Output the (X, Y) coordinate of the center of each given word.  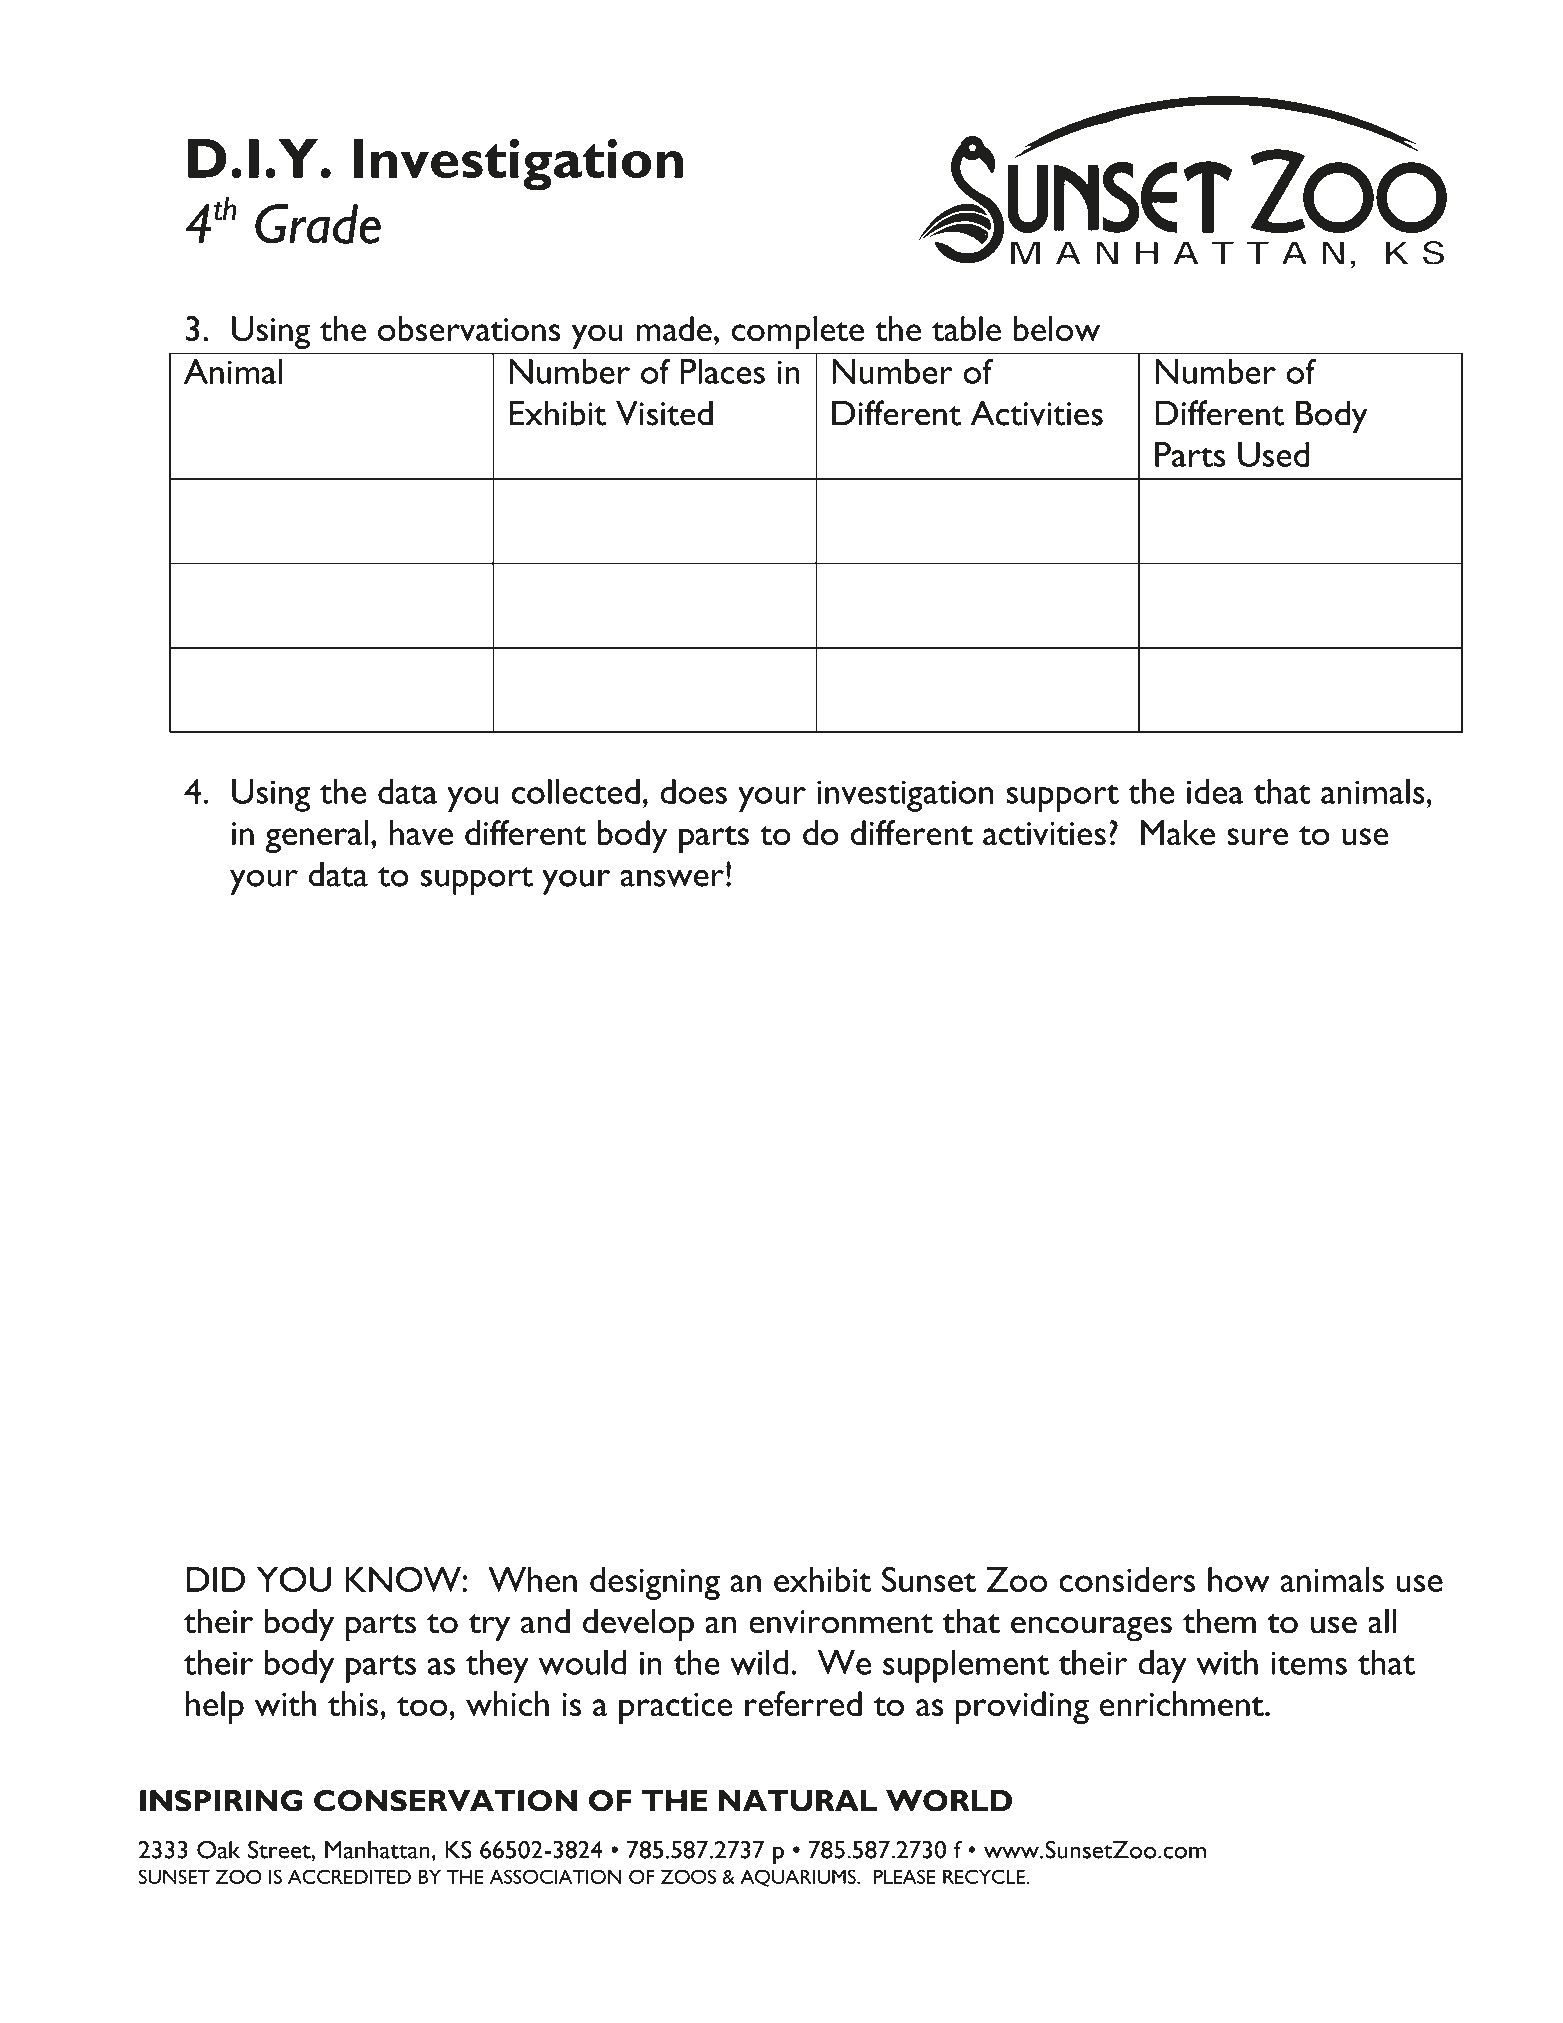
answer (672, 878)
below (1057, 328)
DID (215, 1579)
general (316, 836)
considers (1127, 1579)
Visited (664, 413)
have (421, 832)
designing (655, 1583)
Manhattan (377, 1850)
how (1239, 1579)
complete (798, 332)
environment (841, 1622)
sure (1257, 836)
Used (1273, 454)
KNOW (404, 1579)
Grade (318, 224)
